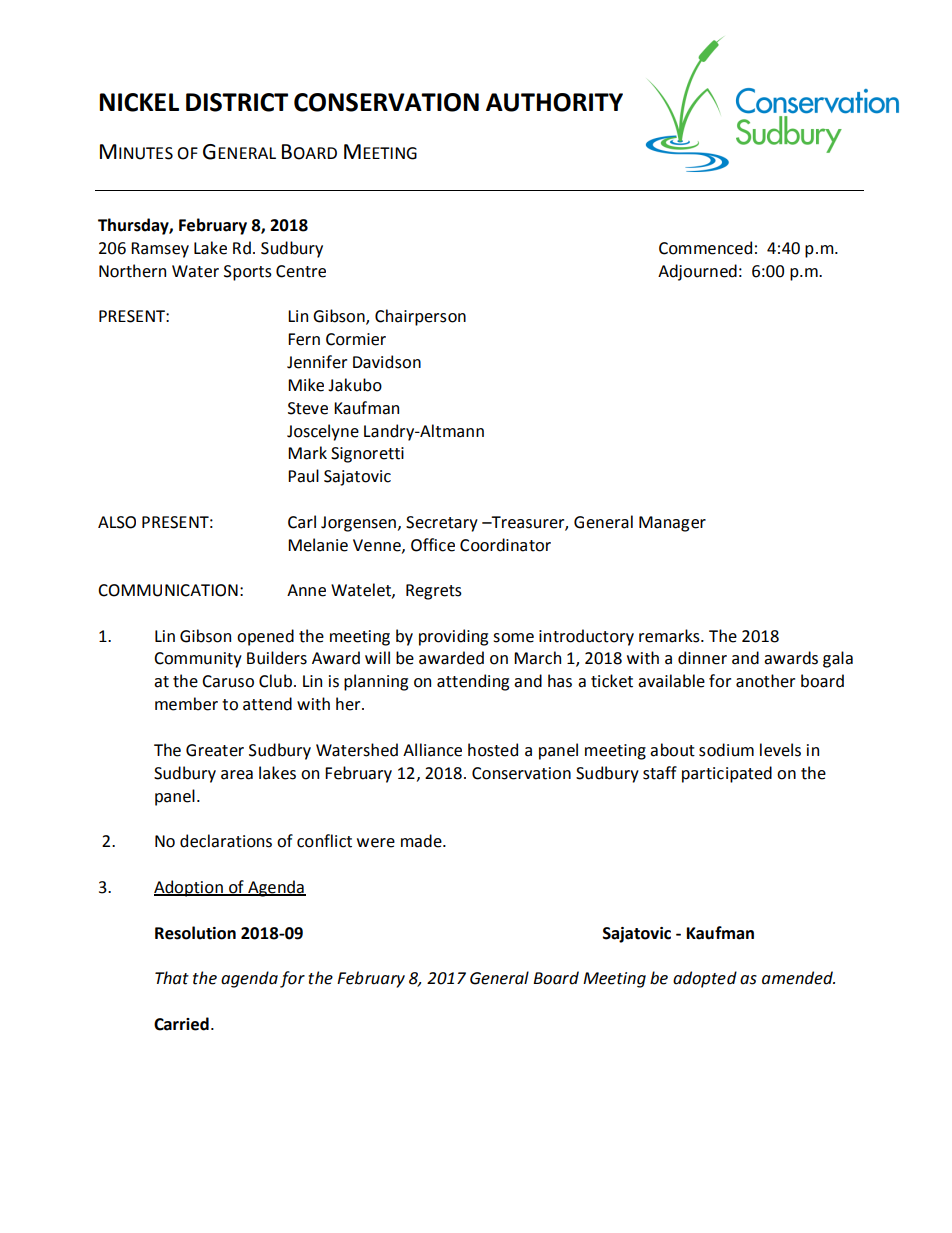  Describe the element at coordinates (672, 524) in the screenshot. I see `Manager` at that location.
